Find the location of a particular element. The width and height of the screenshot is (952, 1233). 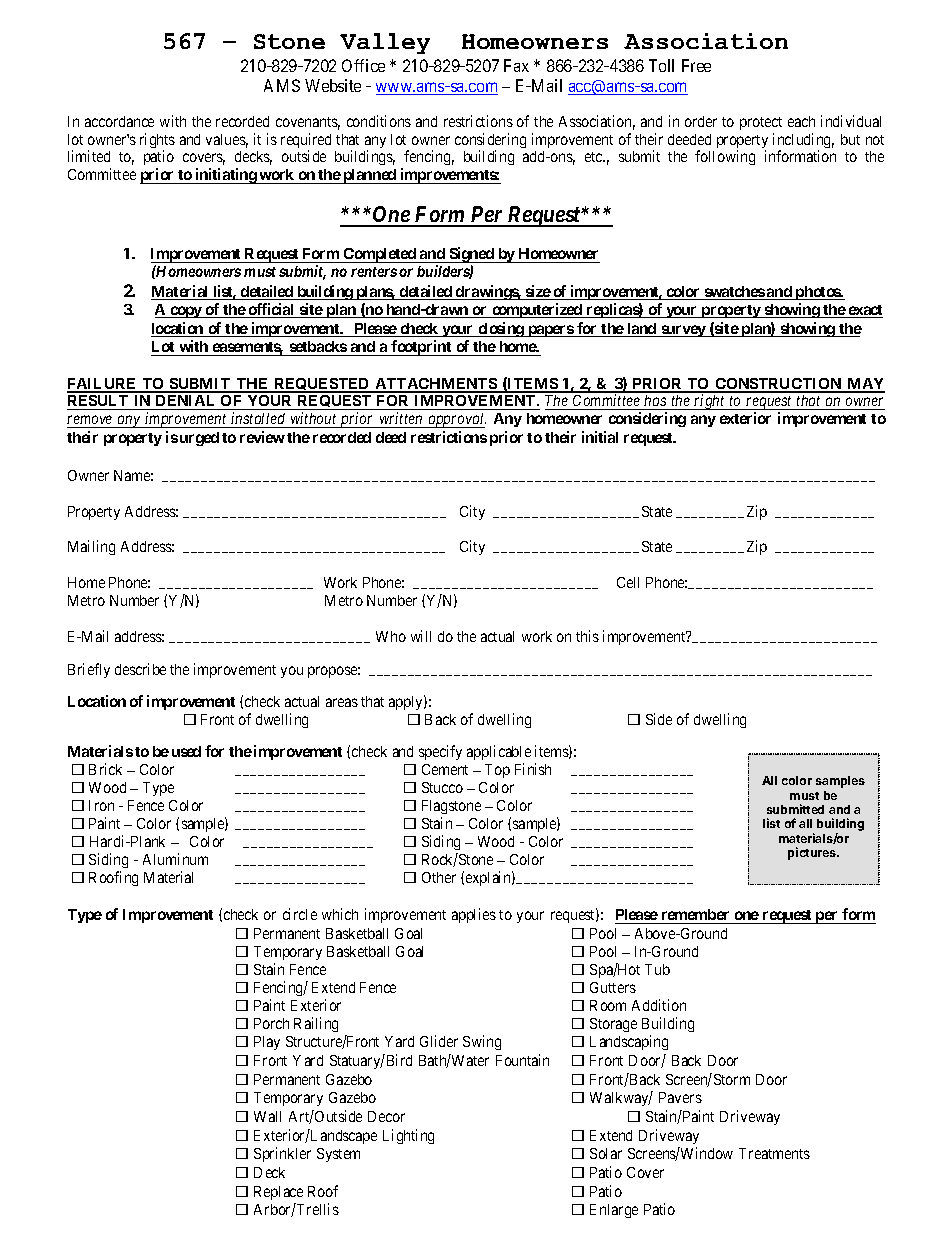

Lighting is located at coordinates (408, 1136).
